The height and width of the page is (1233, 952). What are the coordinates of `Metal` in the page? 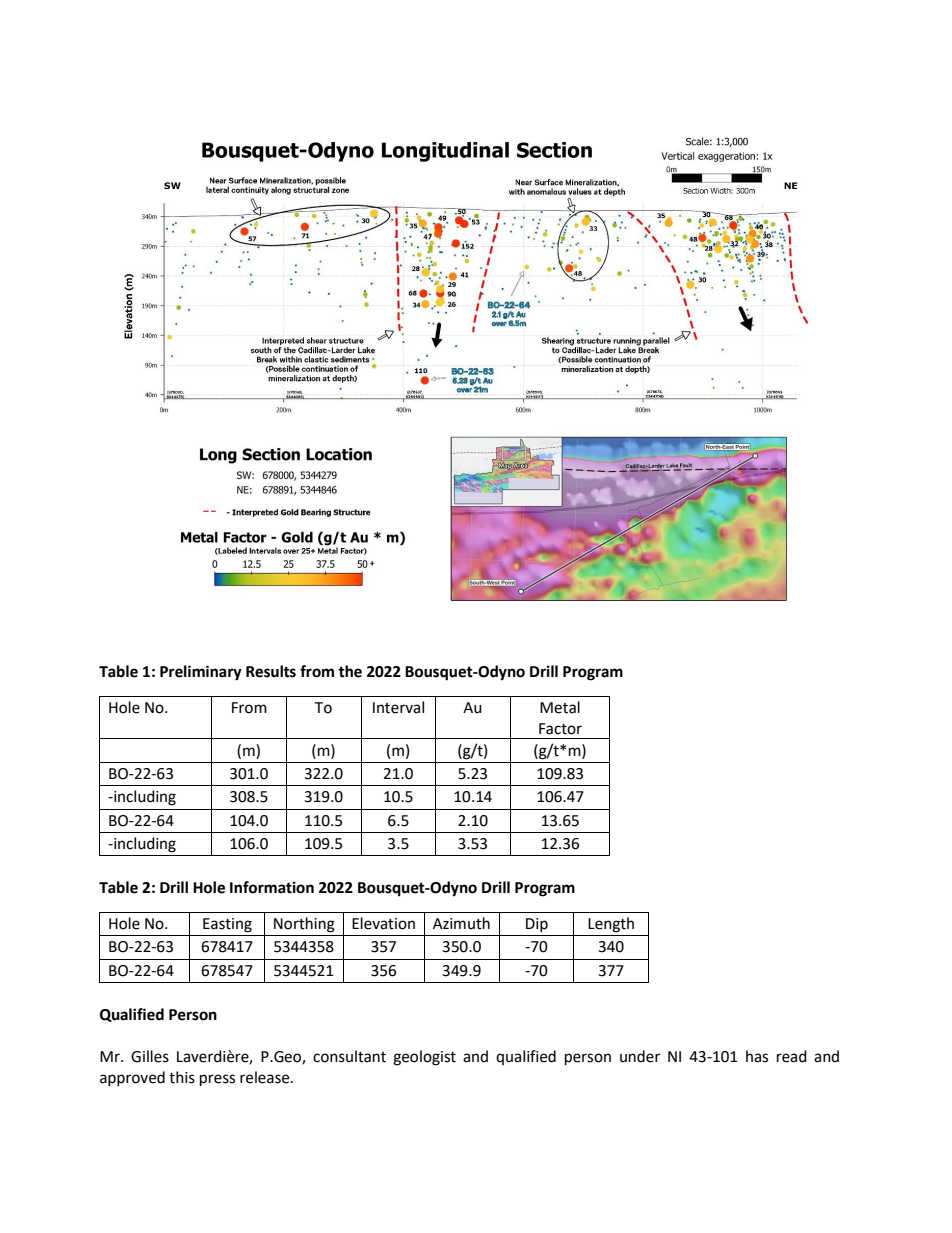 It's located at (560, 707).
